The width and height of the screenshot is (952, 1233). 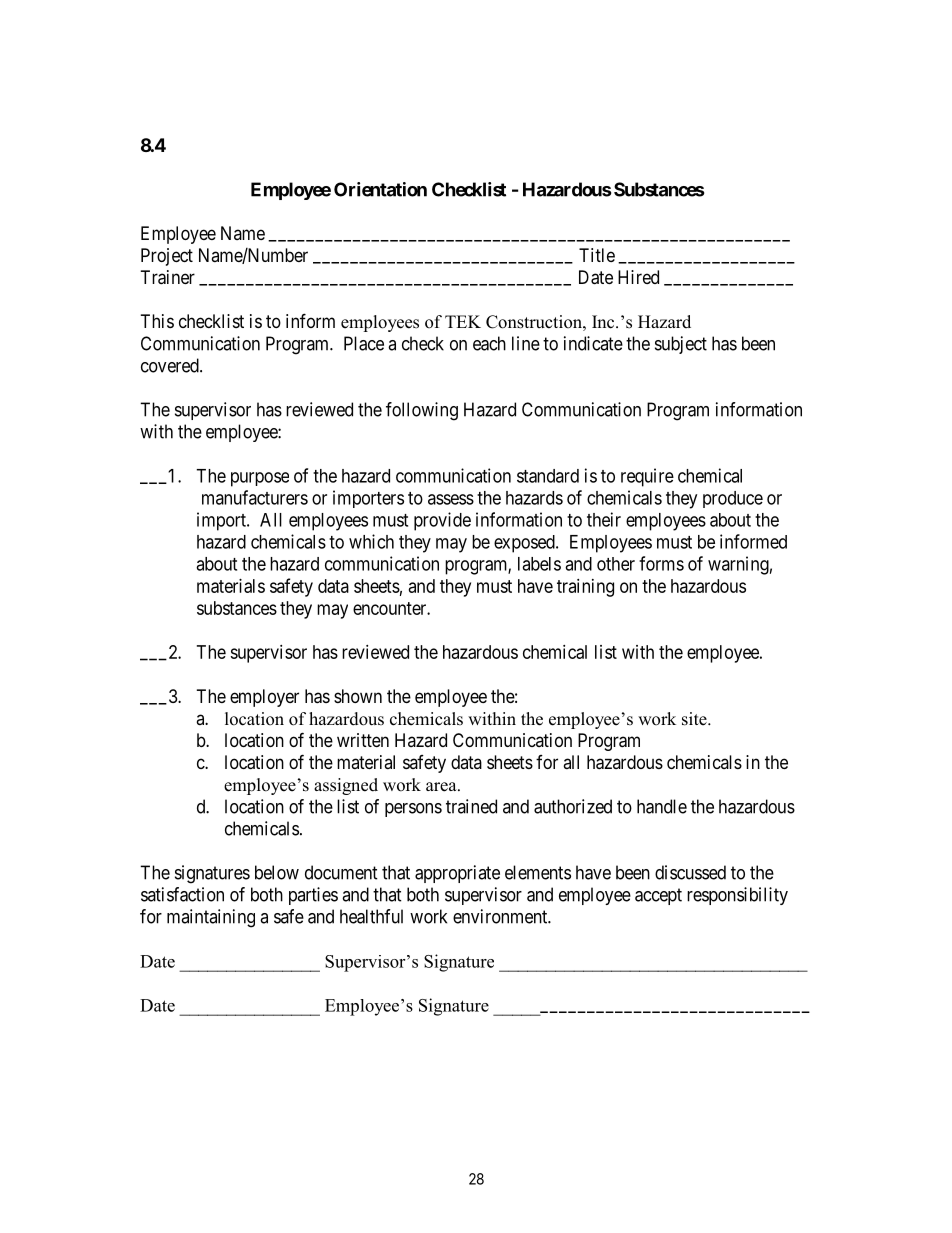 I want to click on Title, so click(x=597, y=255).
